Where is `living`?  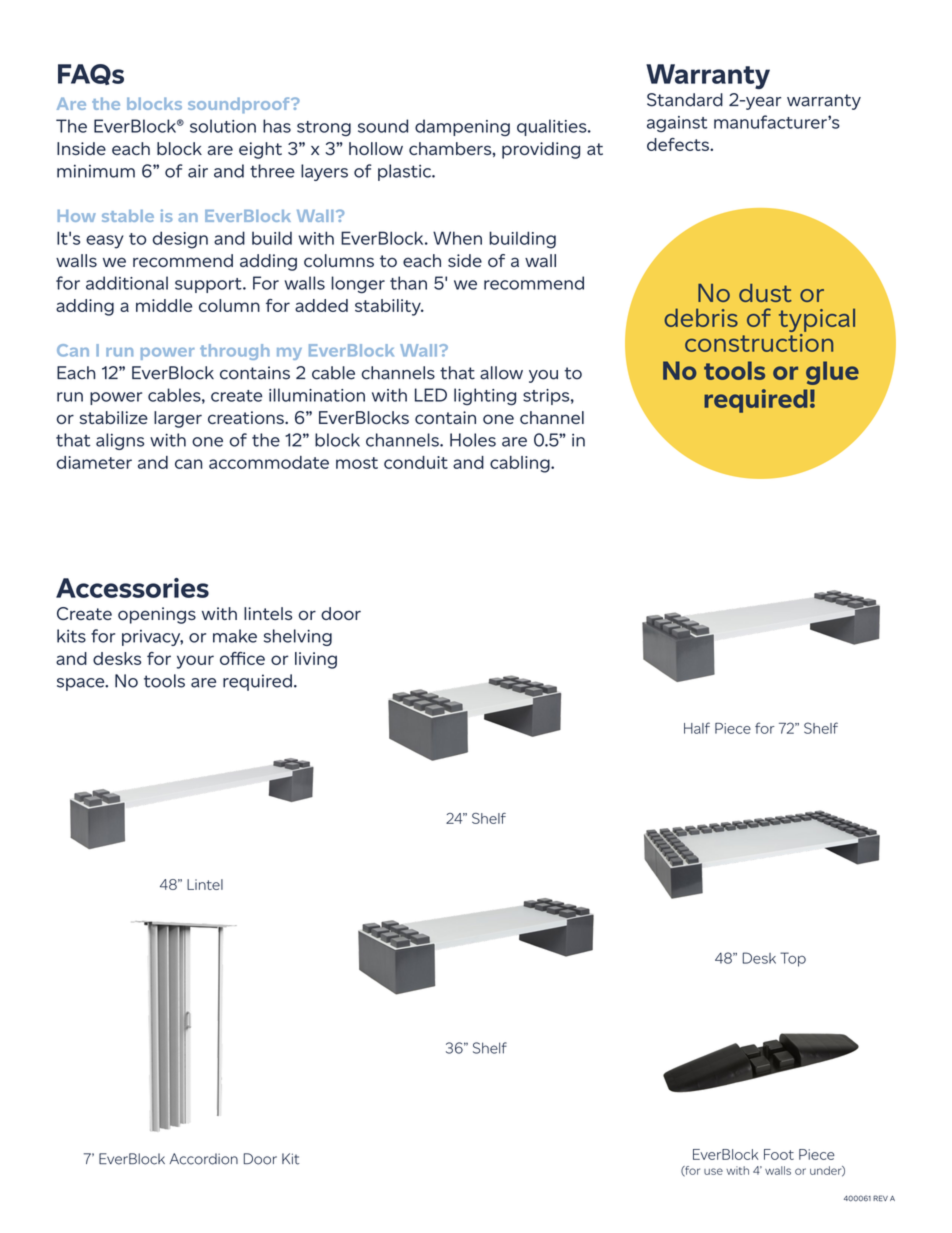 living is located at coordinates (316, 660).
